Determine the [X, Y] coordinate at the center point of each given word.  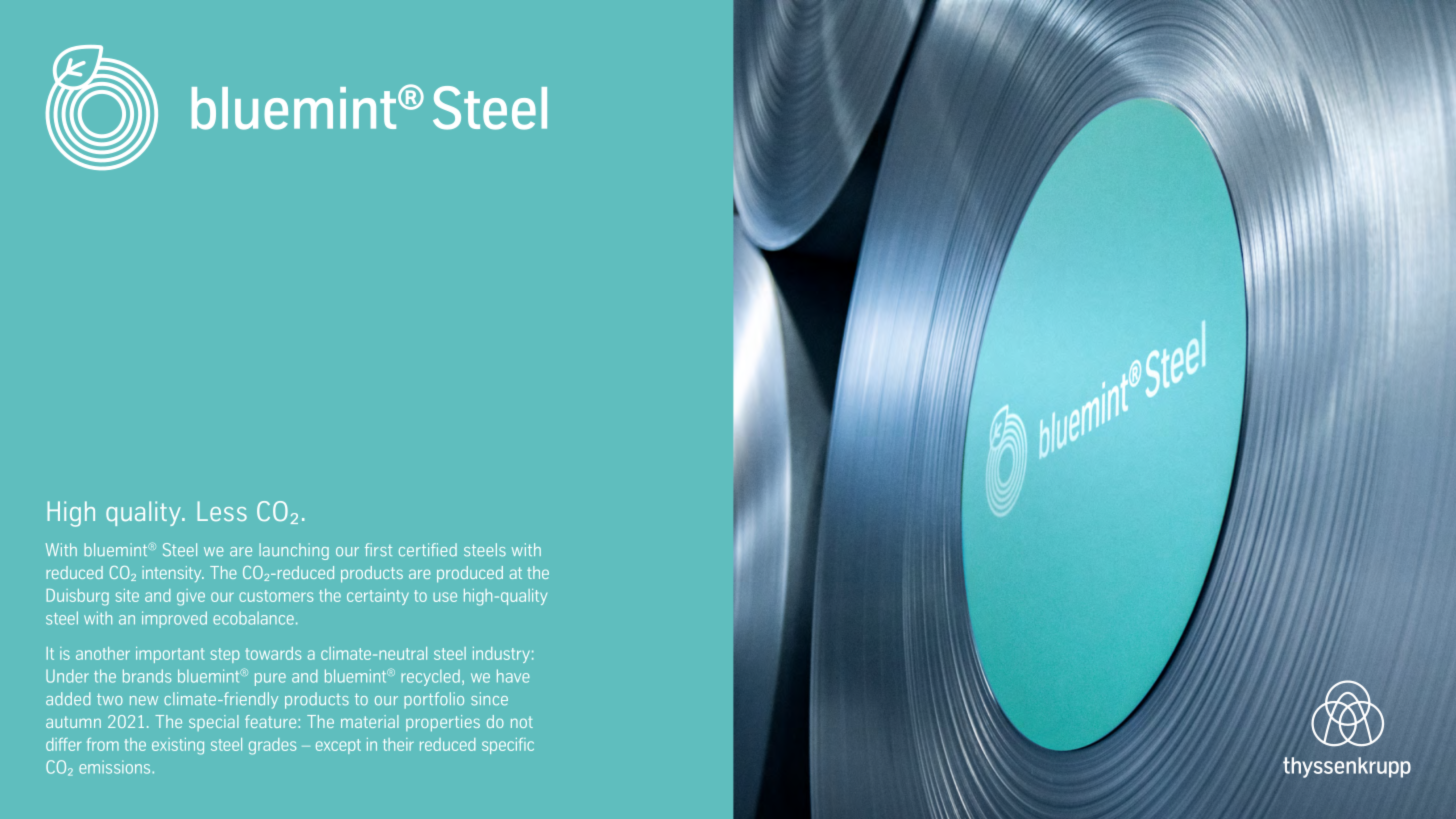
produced [470, 574]
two [110, 699]
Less [222, 511]
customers [276, 596]
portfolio [434, 700]
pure [270, 679]
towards [273, 653]
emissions [116, 767]
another [103, 653]
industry [501, 655]
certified [428, 550]
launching [294, 551]
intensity [173, 574]
